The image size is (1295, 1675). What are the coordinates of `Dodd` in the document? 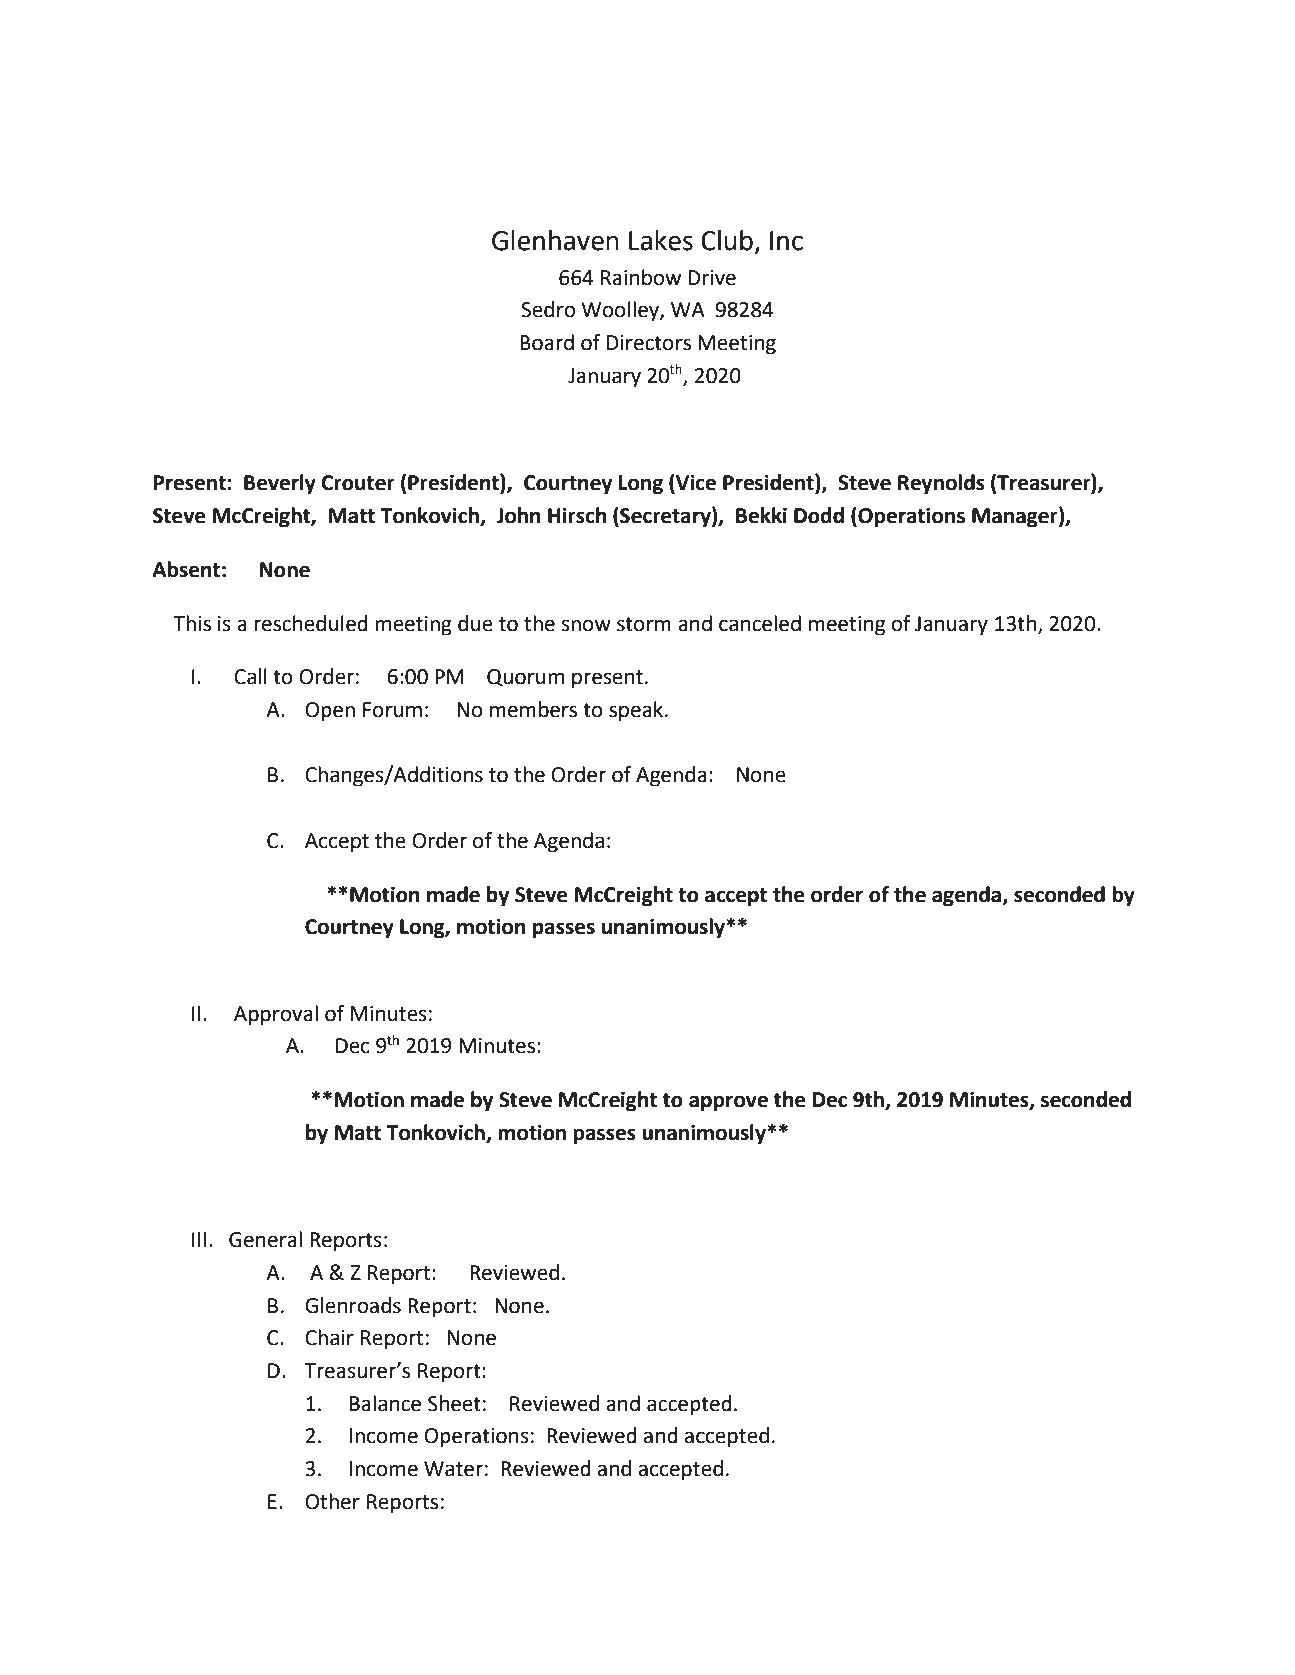 It's located at (819, 515).
